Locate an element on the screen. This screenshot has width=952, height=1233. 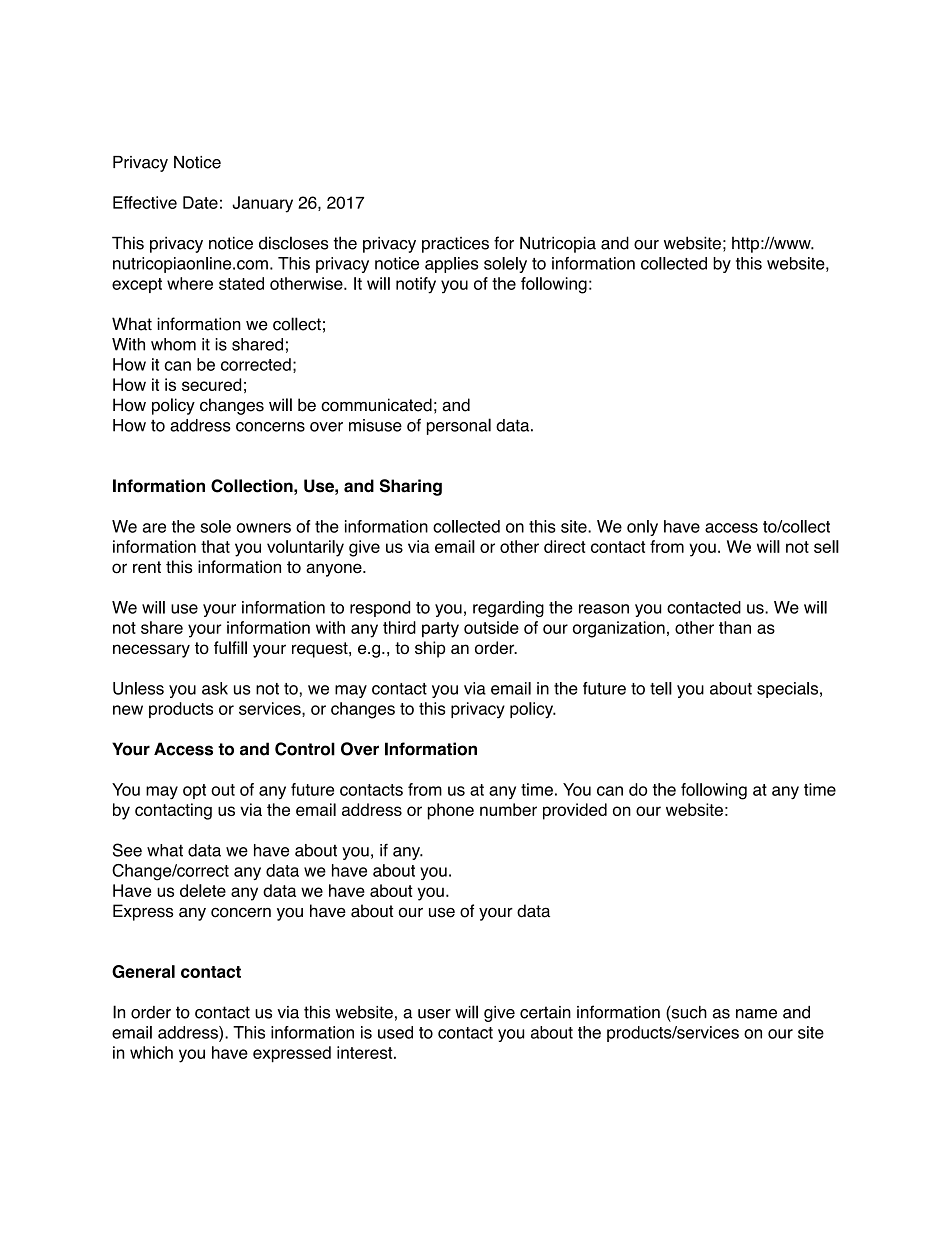
name is located at coordinates (756, 1014).
